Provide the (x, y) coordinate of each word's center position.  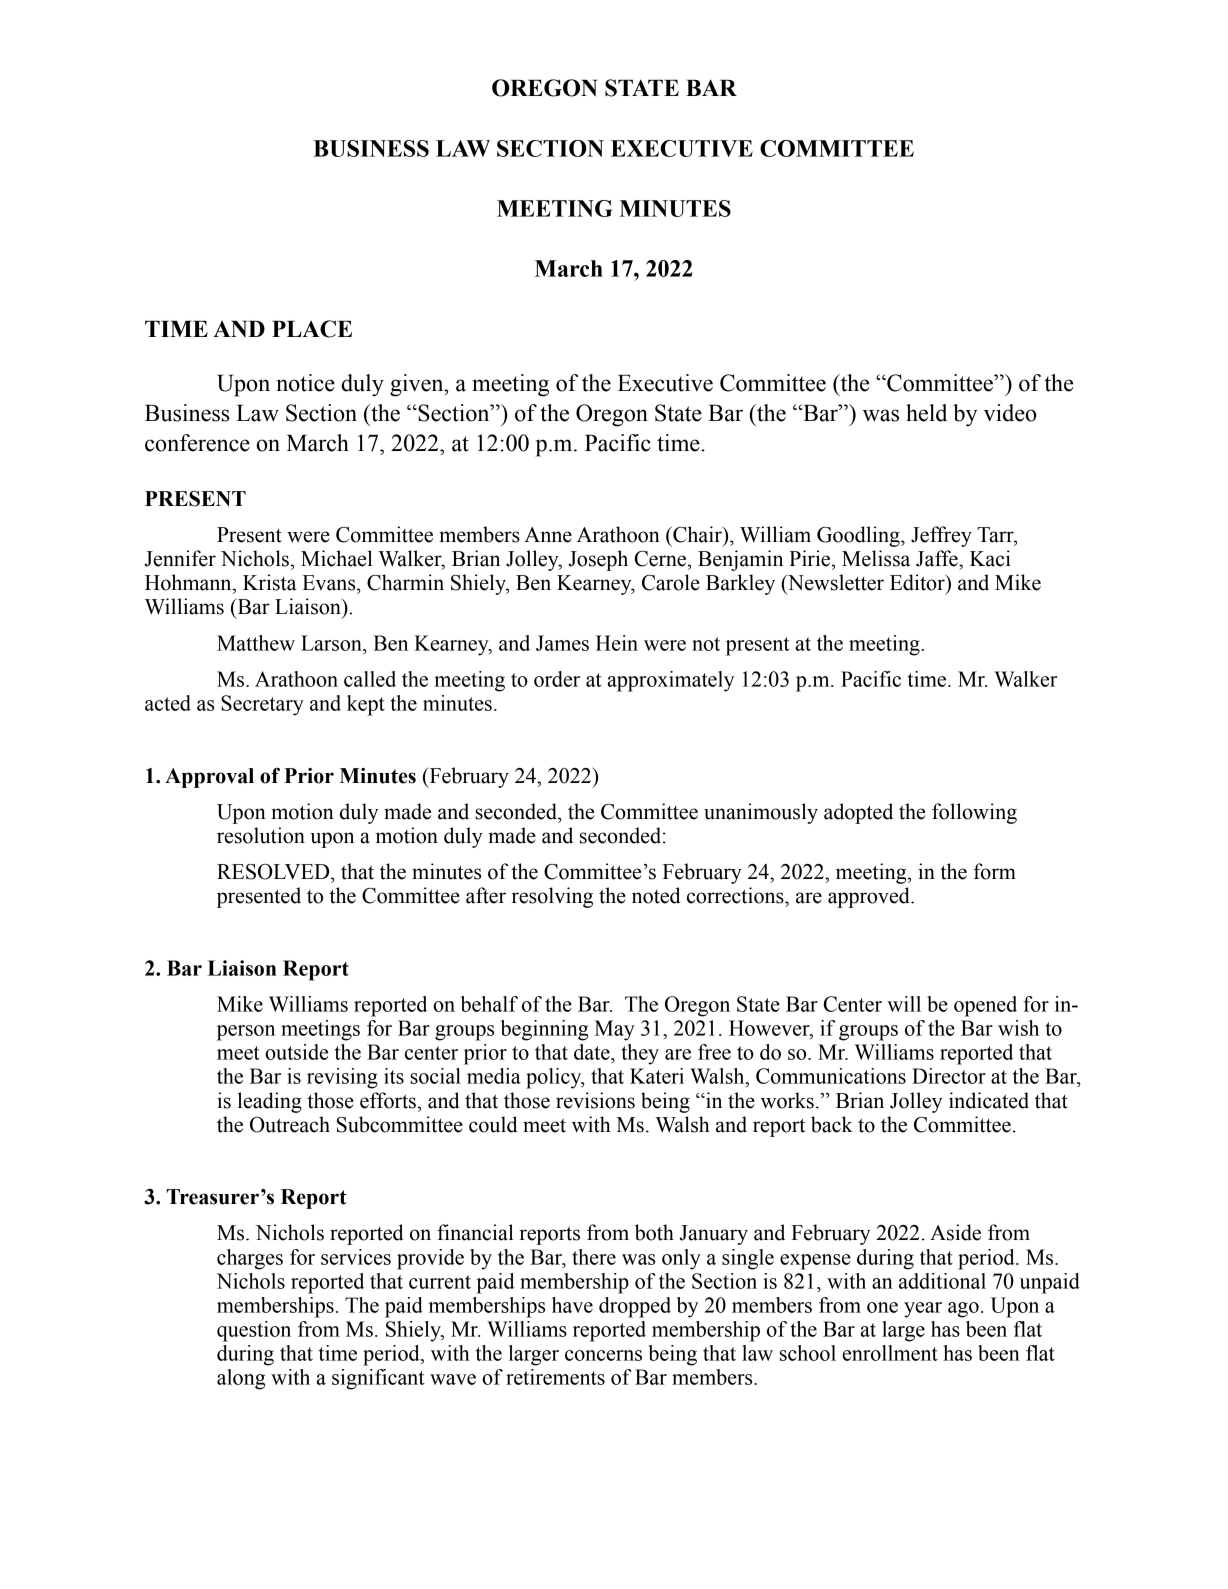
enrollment (890, 1353)
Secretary (262, 705)
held (926, 413)
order (557, 679)
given (418, 385)
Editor (918, 582)
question (254, 1331)
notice (305, 383)
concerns (603, 1355)
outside (296, 1052)
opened (985, 1006)
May (615, 1030)
